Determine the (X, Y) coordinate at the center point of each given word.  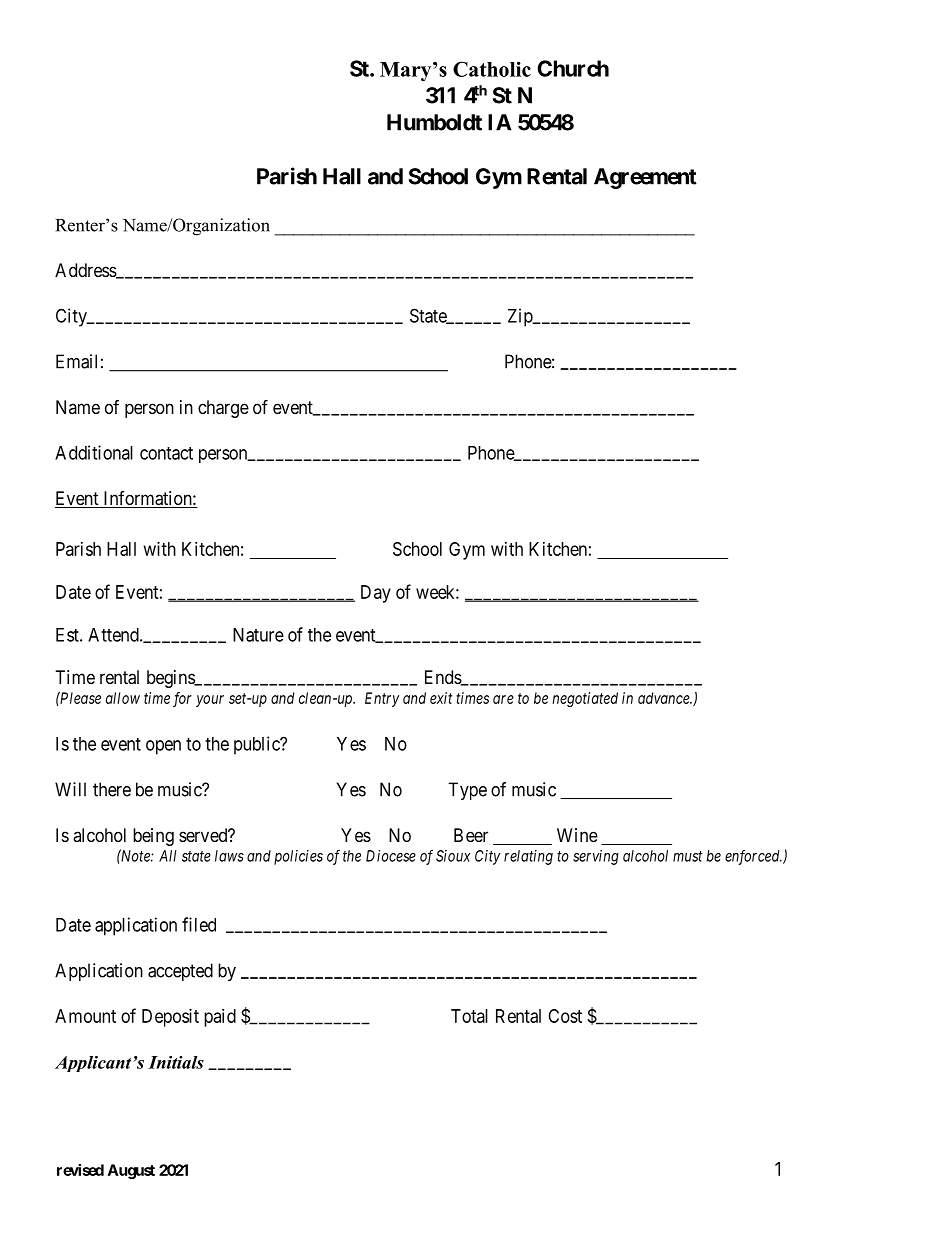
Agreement (645, 178)
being (153, 837)
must (688, 856)
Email (76, 361)
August (131, 1171)
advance (665, 698)
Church (573, 68)
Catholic (492, 69)
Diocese (391, 856)
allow (123, 698)
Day (376, 594)
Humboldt (434, 122)
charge (223, 409)
